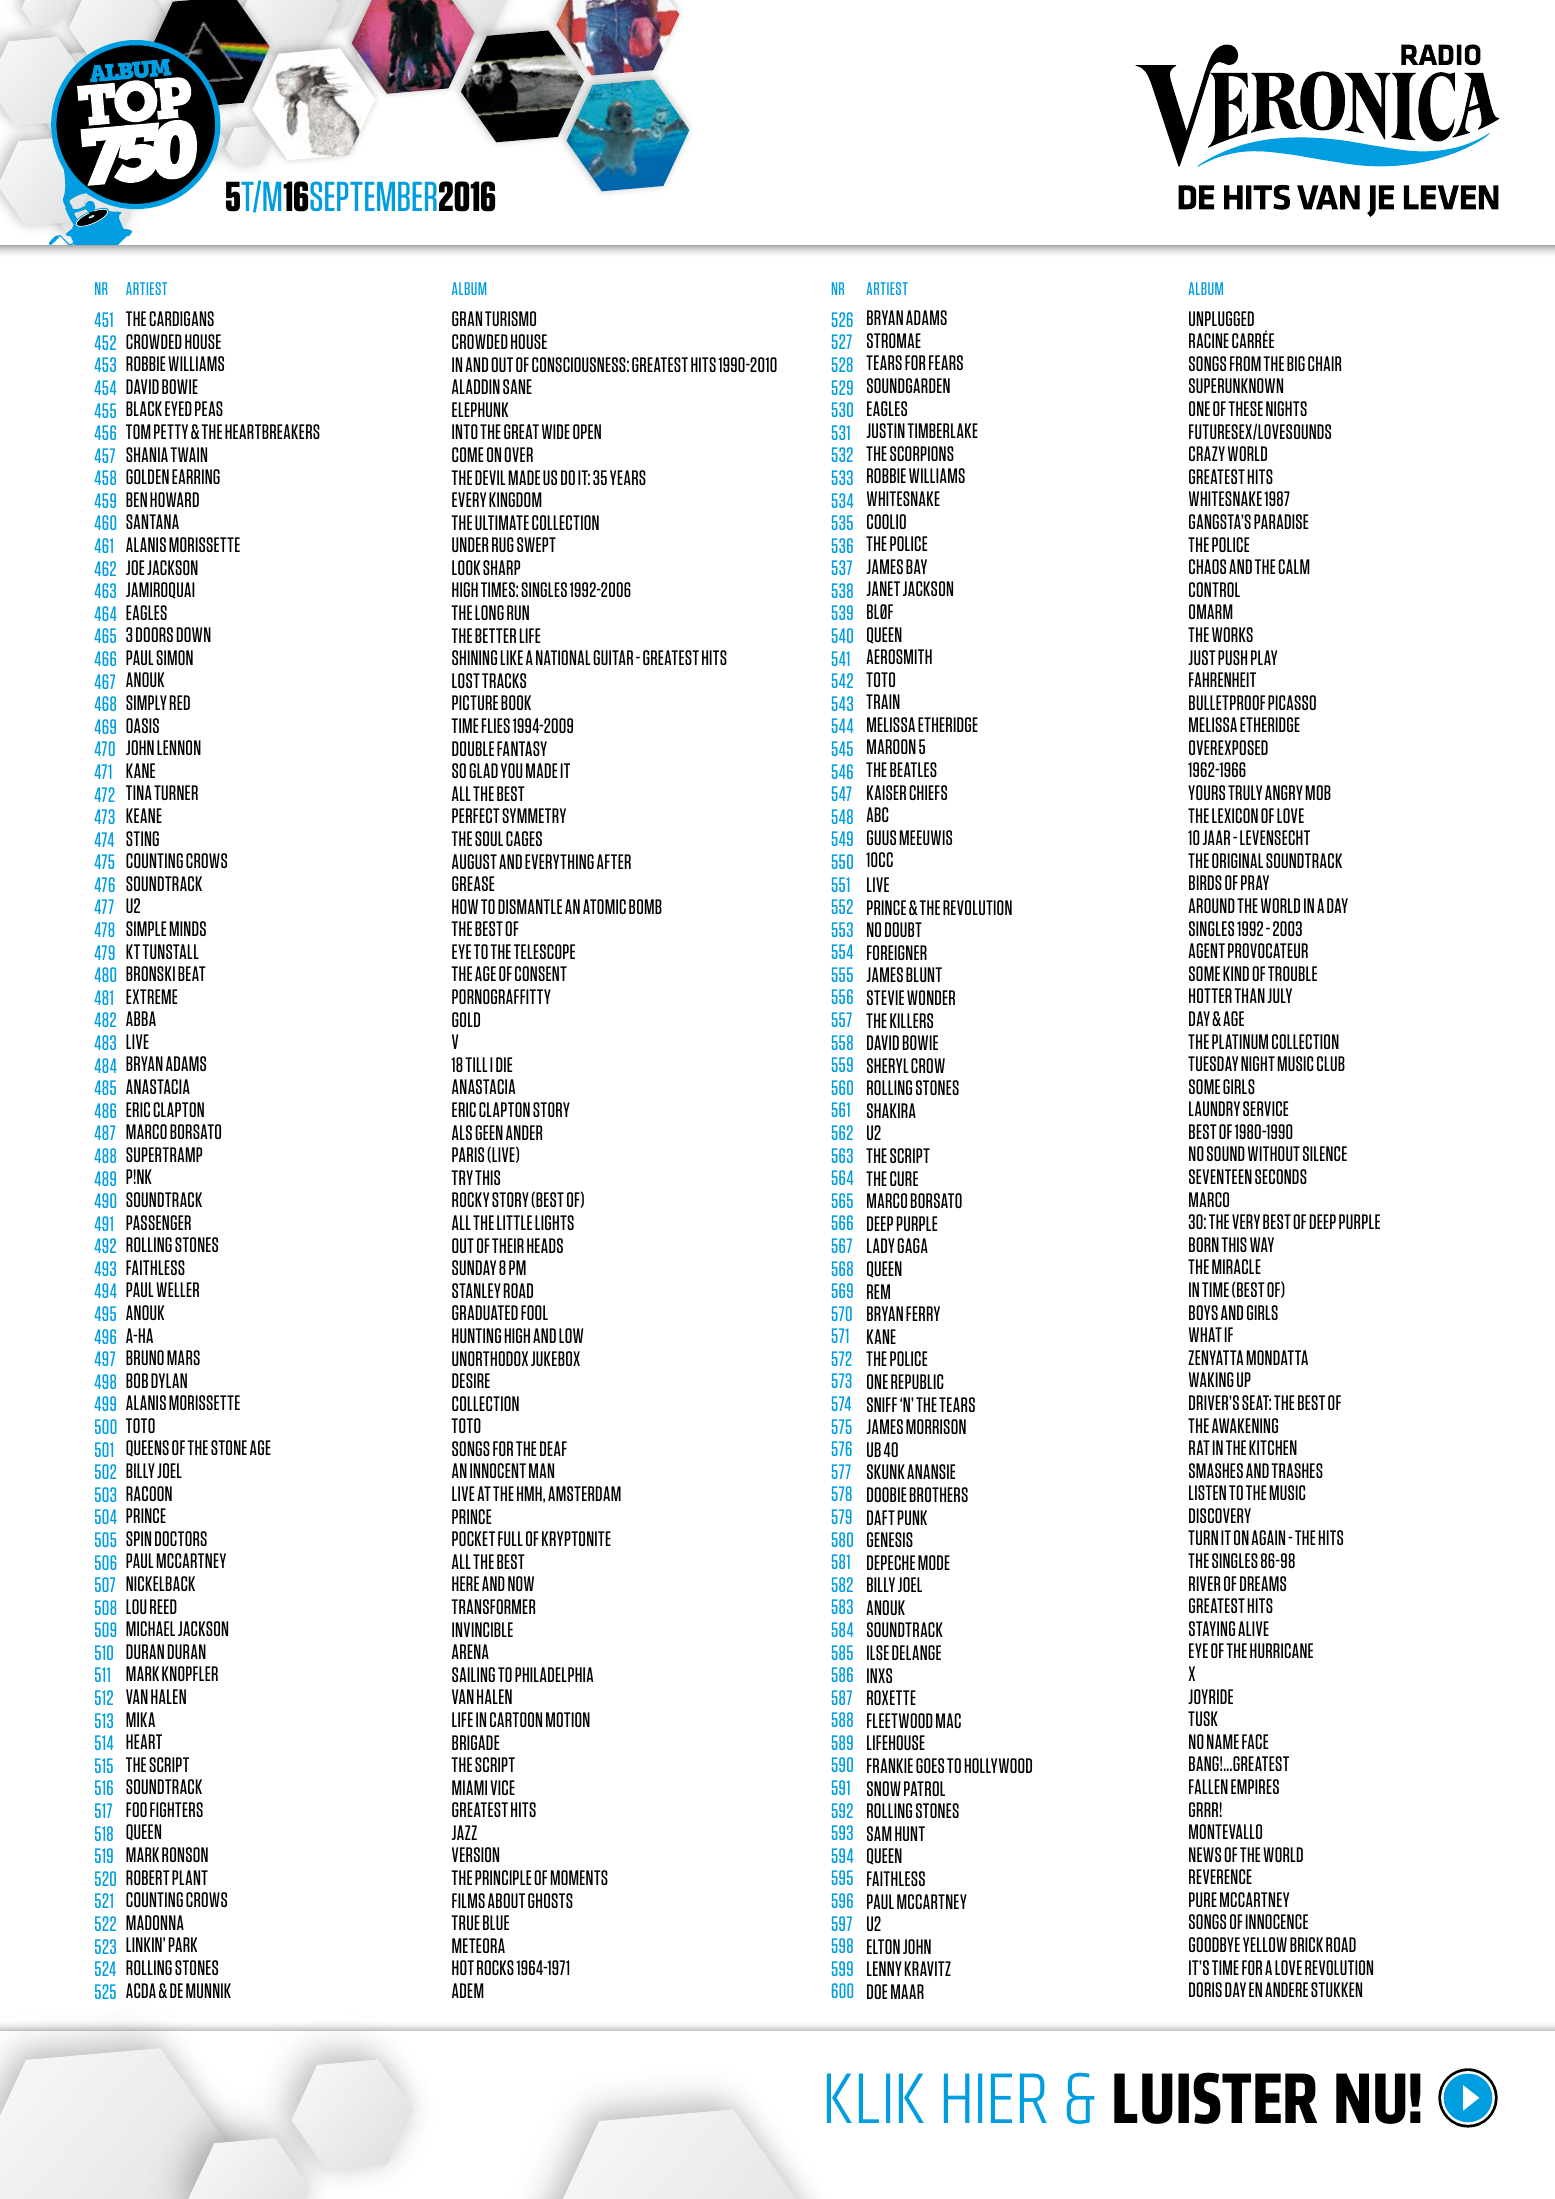 Image resolution: width=1555 pixels, height=2199 pixels. Describe the element at coordinates (587, 431) in the page. I see `OPEN` at that location.
